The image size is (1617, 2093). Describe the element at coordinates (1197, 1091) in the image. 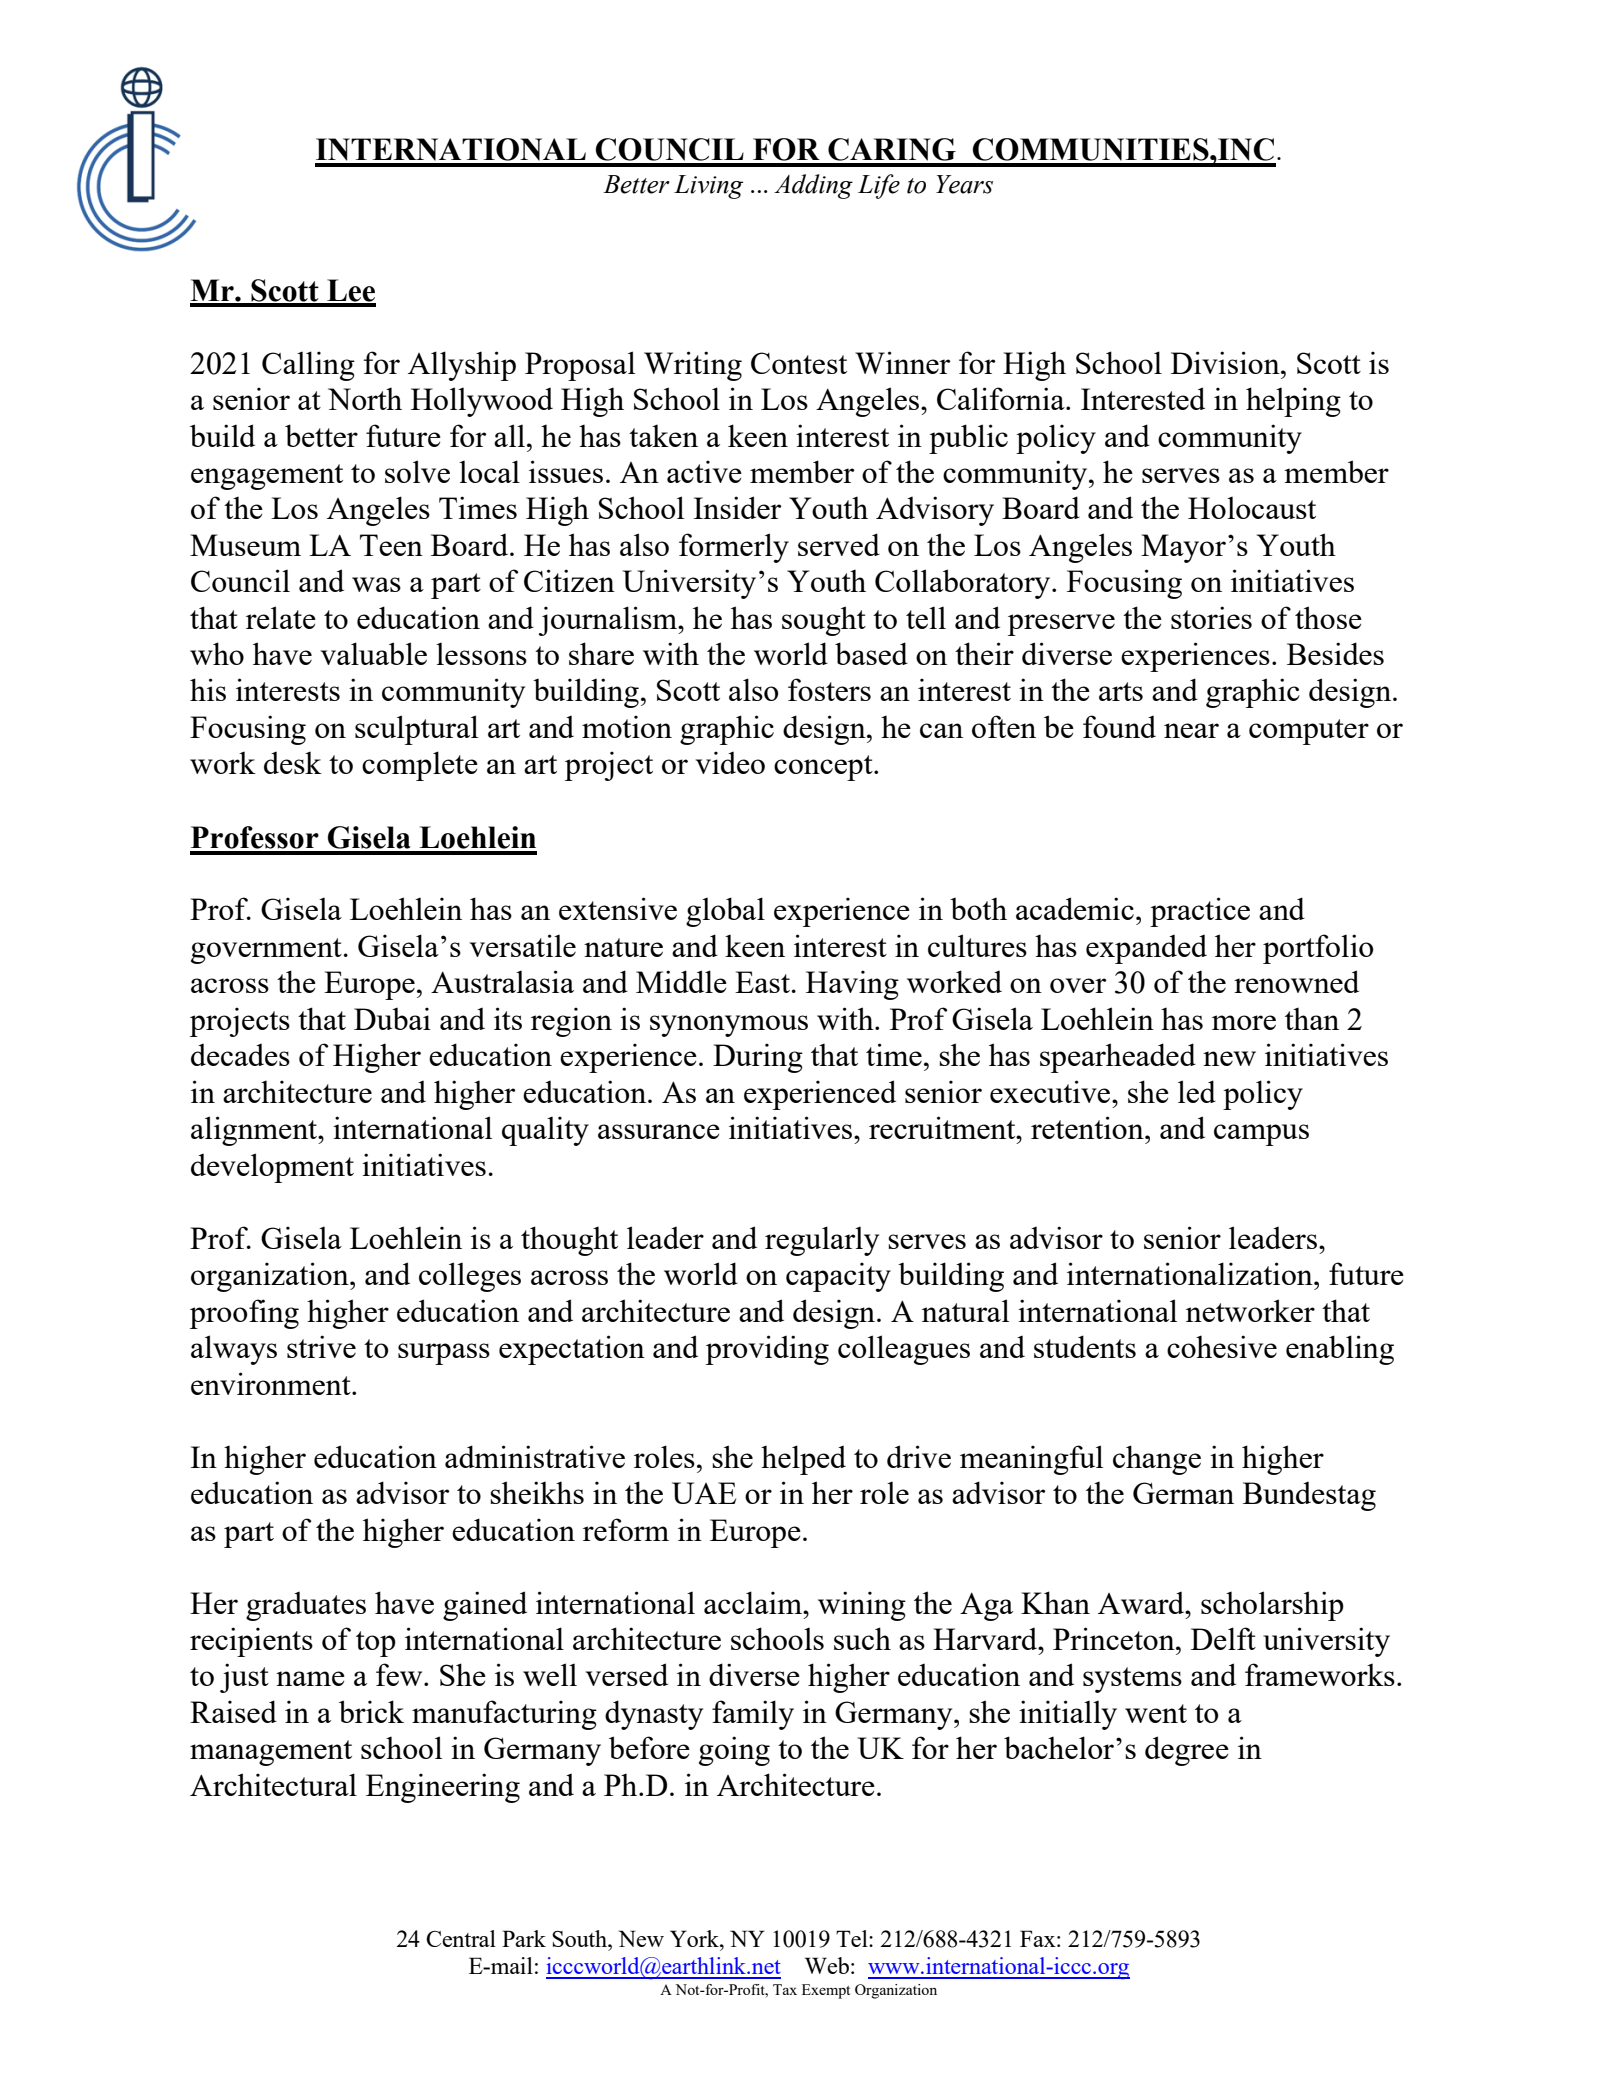

I see `led` at that location.
